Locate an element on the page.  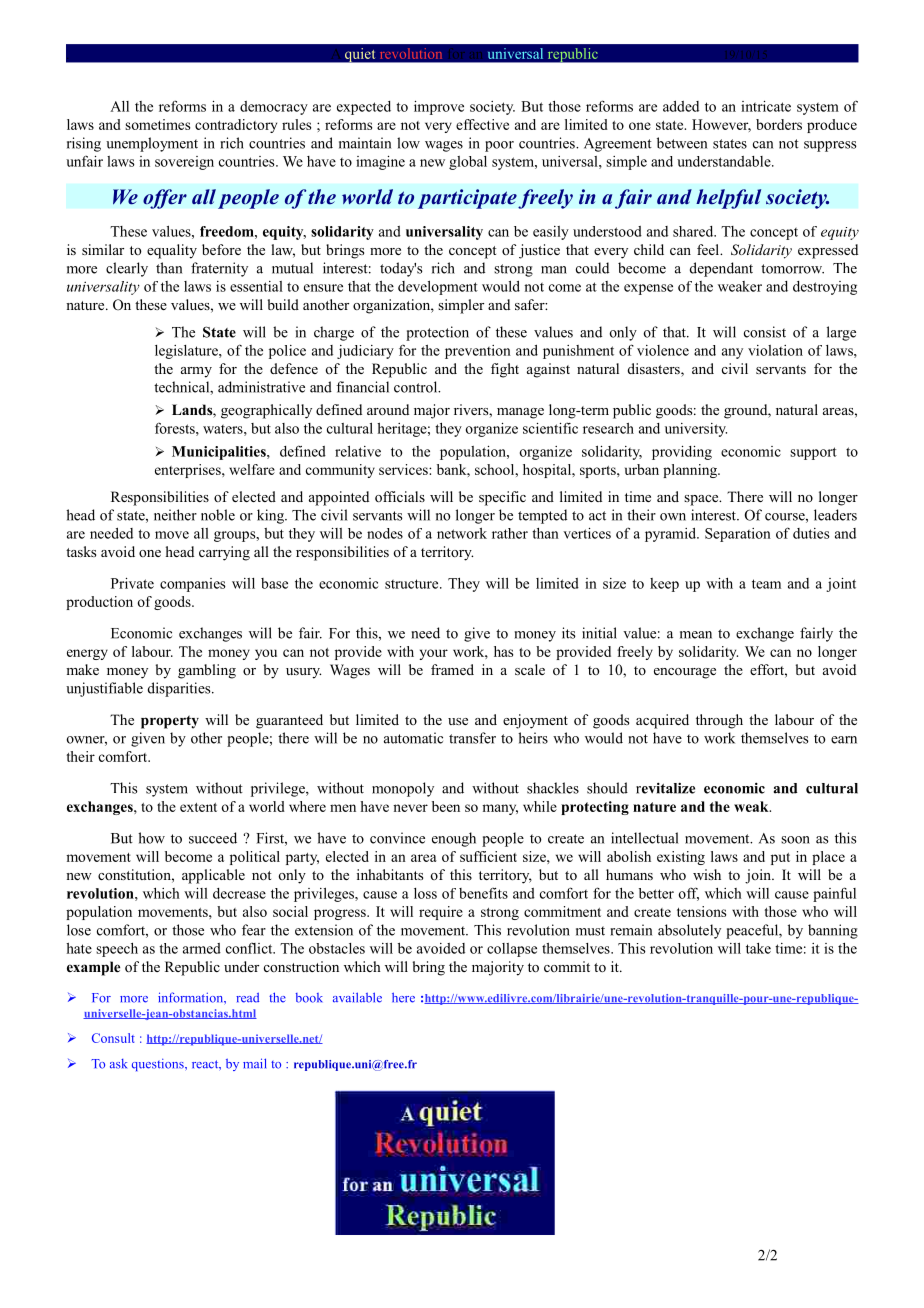
enterprises is located at coordinates (189, 471).
